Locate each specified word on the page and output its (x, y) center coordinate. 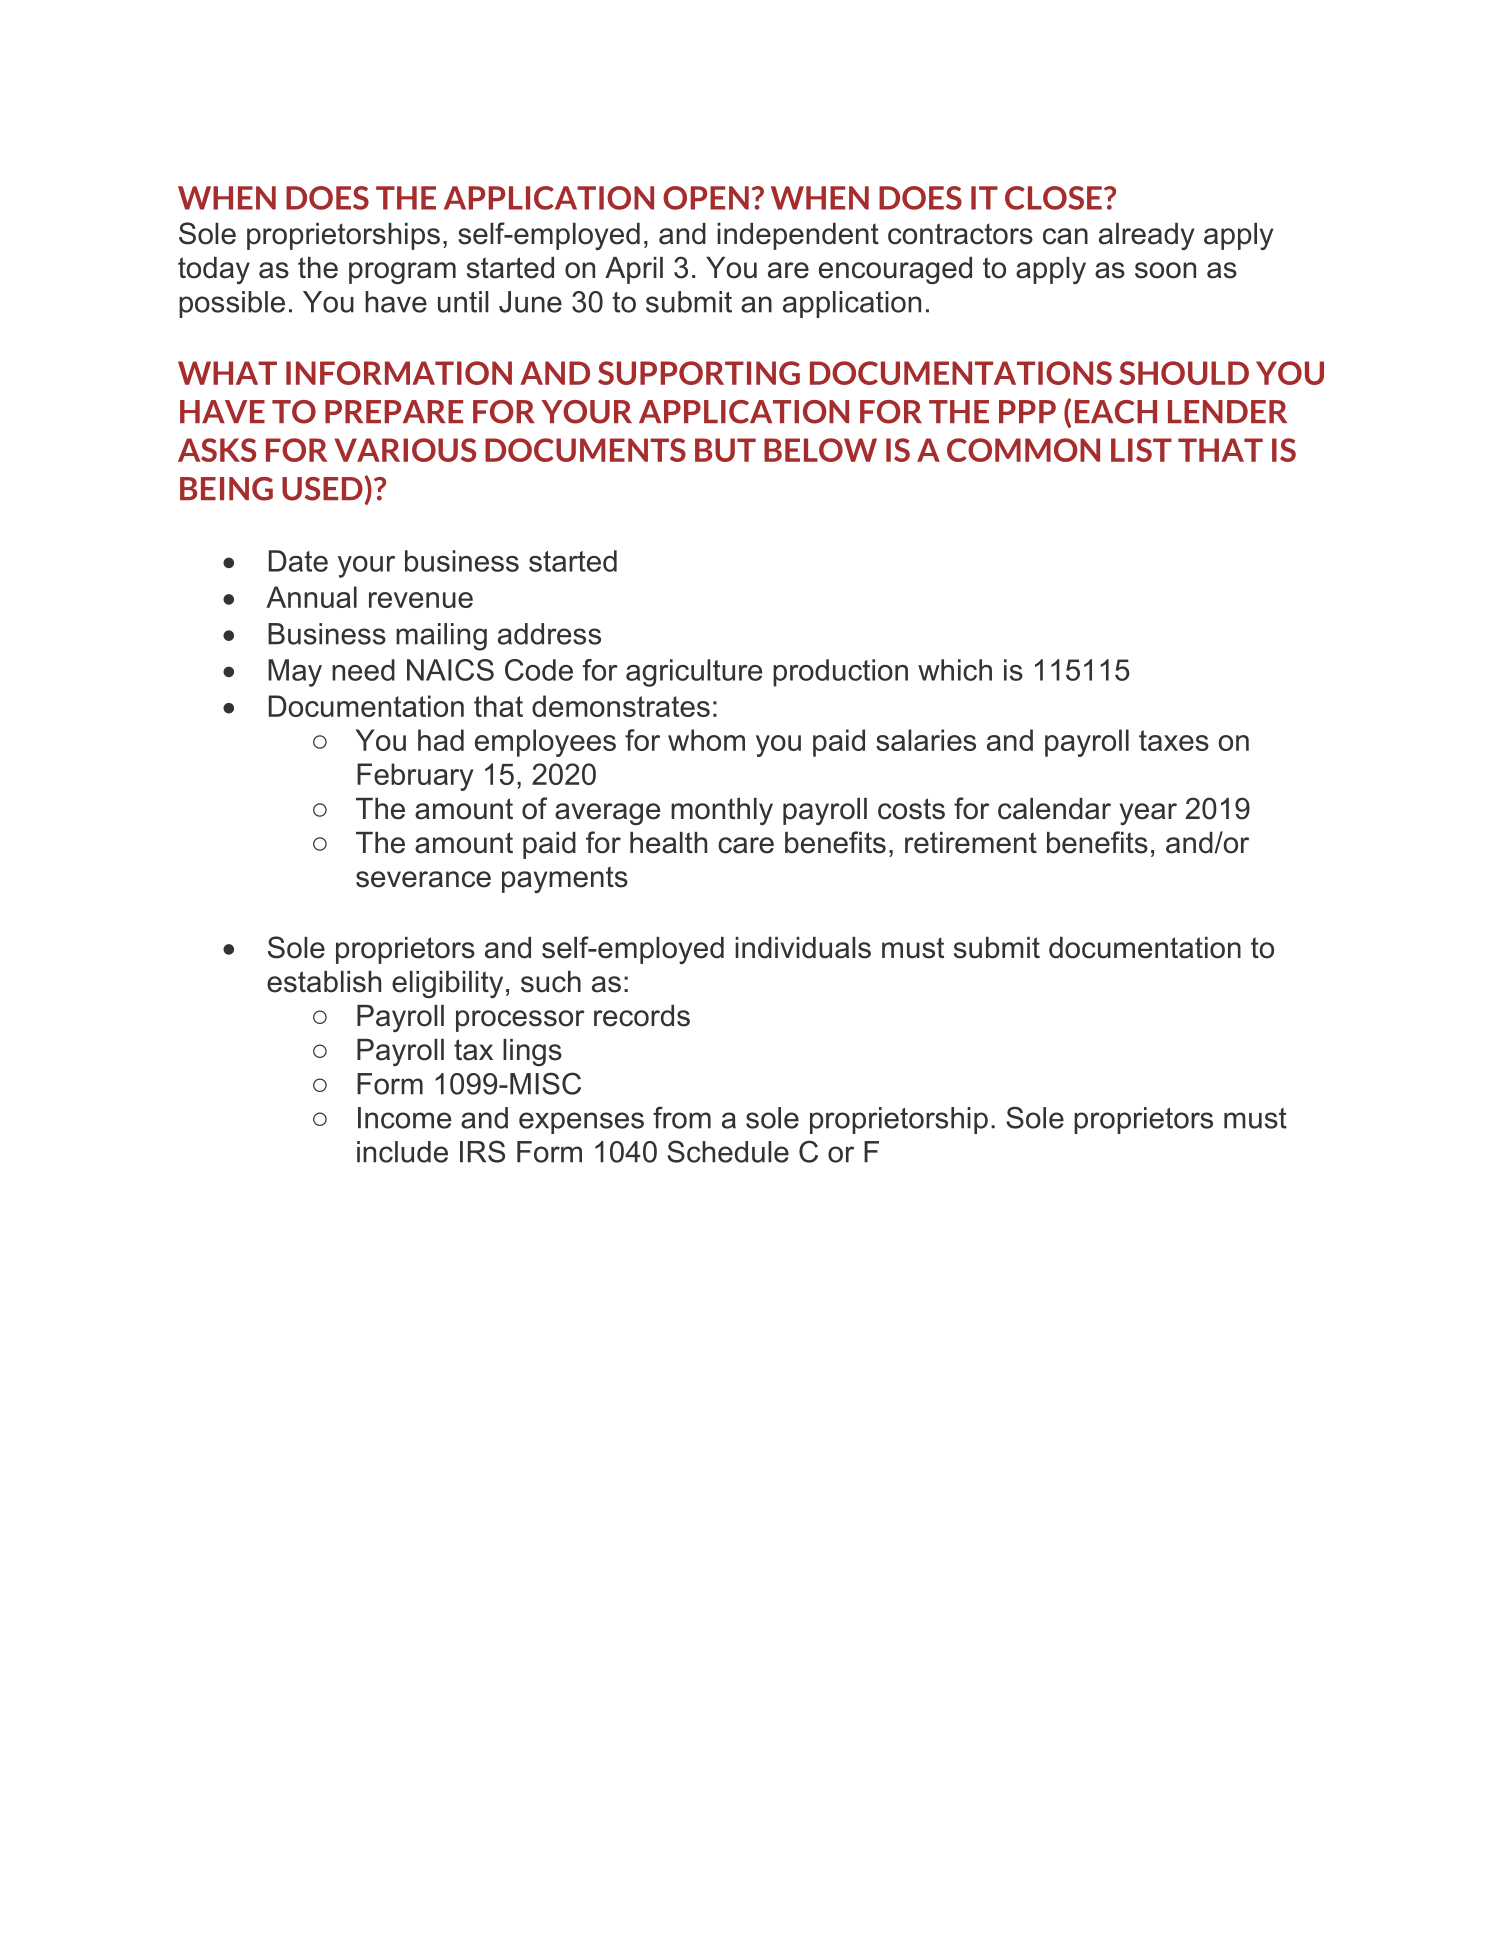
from (682, 1117)
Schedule (728, 1151)
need (363, 670)
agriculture (694, 673)
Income (404, 1118)
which (955, 670)
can (1065, 236)
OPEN (706, 198)
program (402, 273)
